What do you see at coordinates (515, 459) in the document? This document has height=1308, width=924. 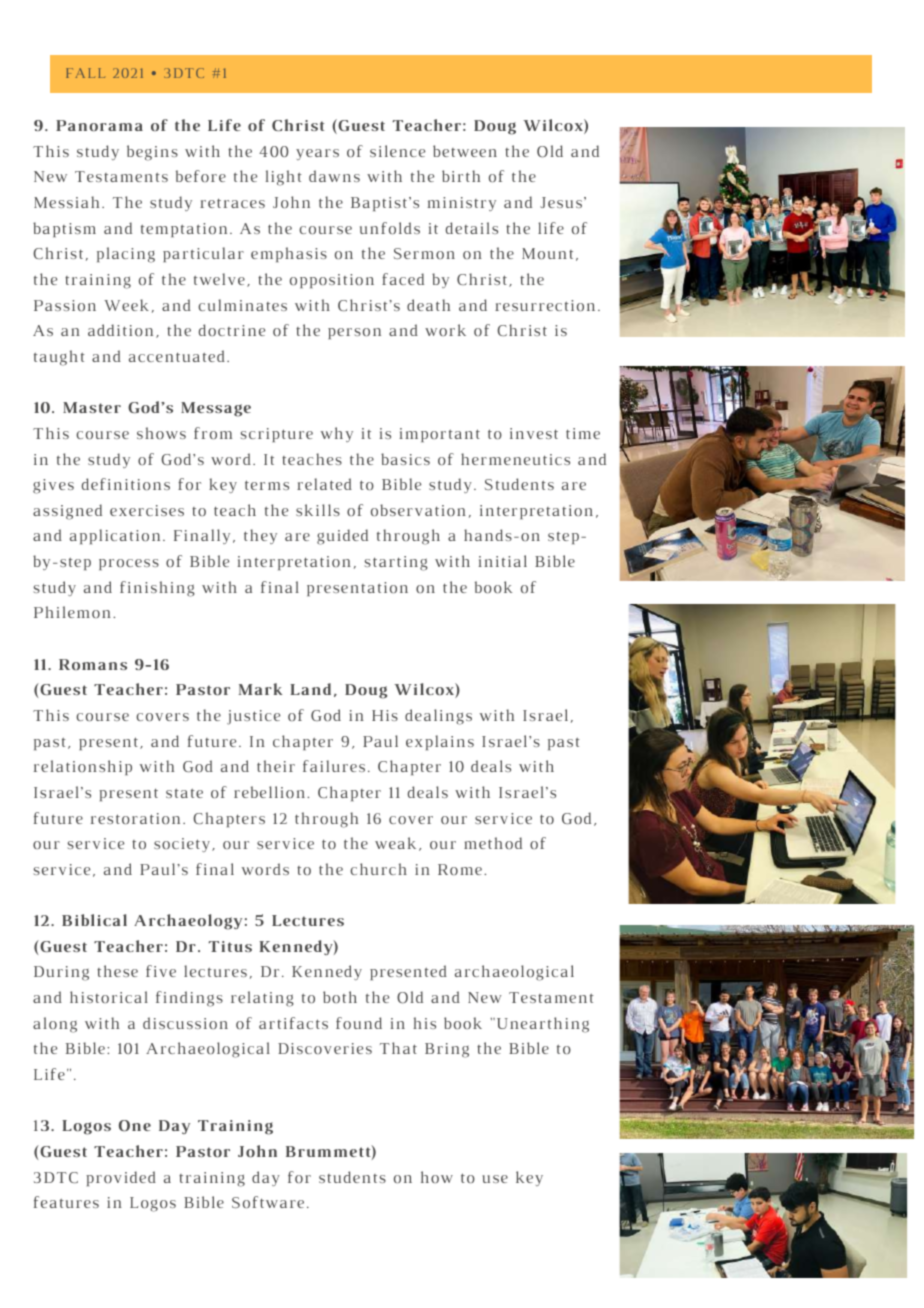 I see `hermeneutics` at bounding box center [515, 459].
